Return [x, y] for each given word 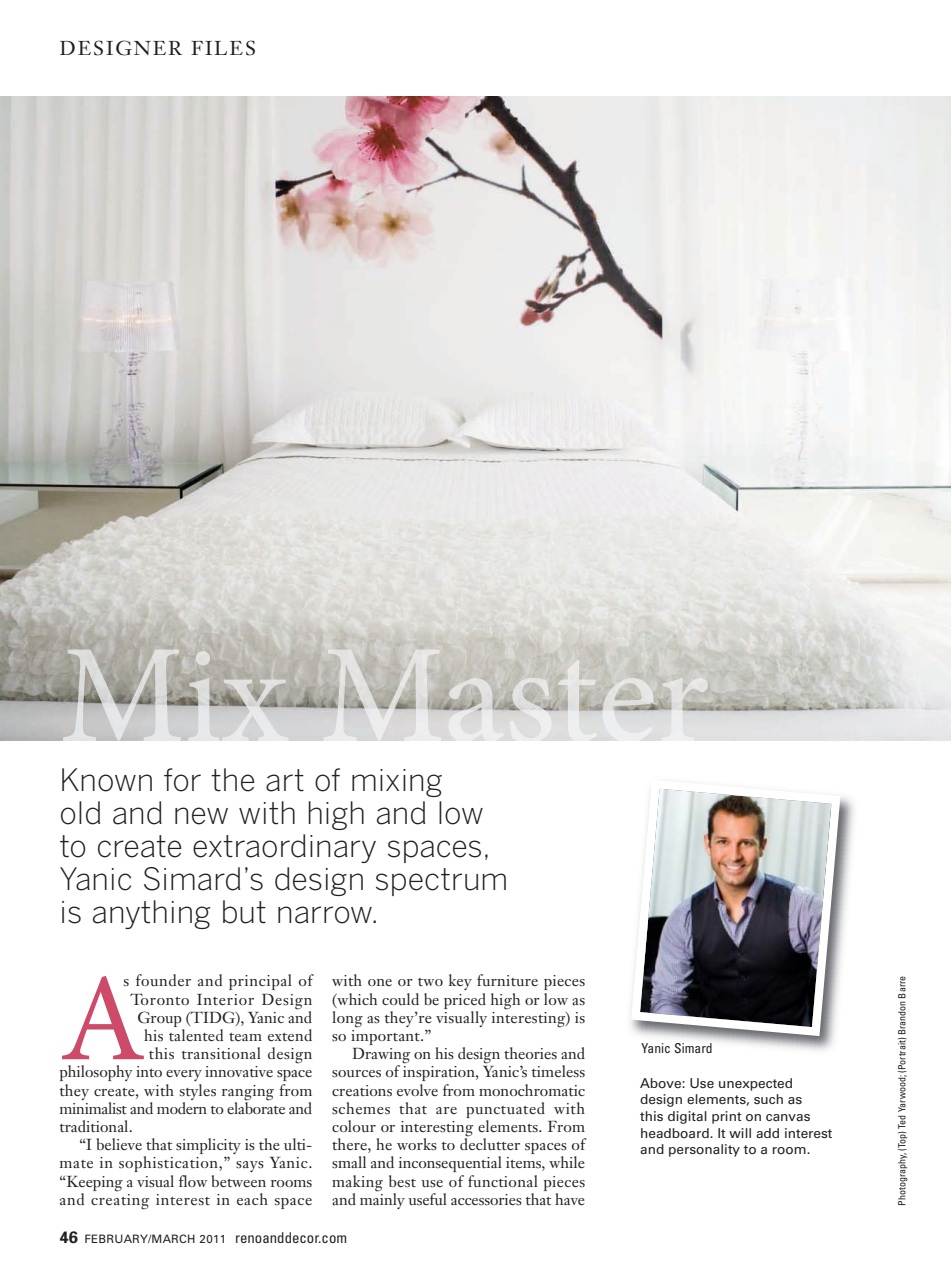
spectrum [441, 882]
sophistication [169, 1164]
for [182, 780]
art [285, 780]
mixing [397, 783]
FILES [223, 48]
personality [704, 1150]
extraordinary [284, 848]
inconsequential [450, 1164]
